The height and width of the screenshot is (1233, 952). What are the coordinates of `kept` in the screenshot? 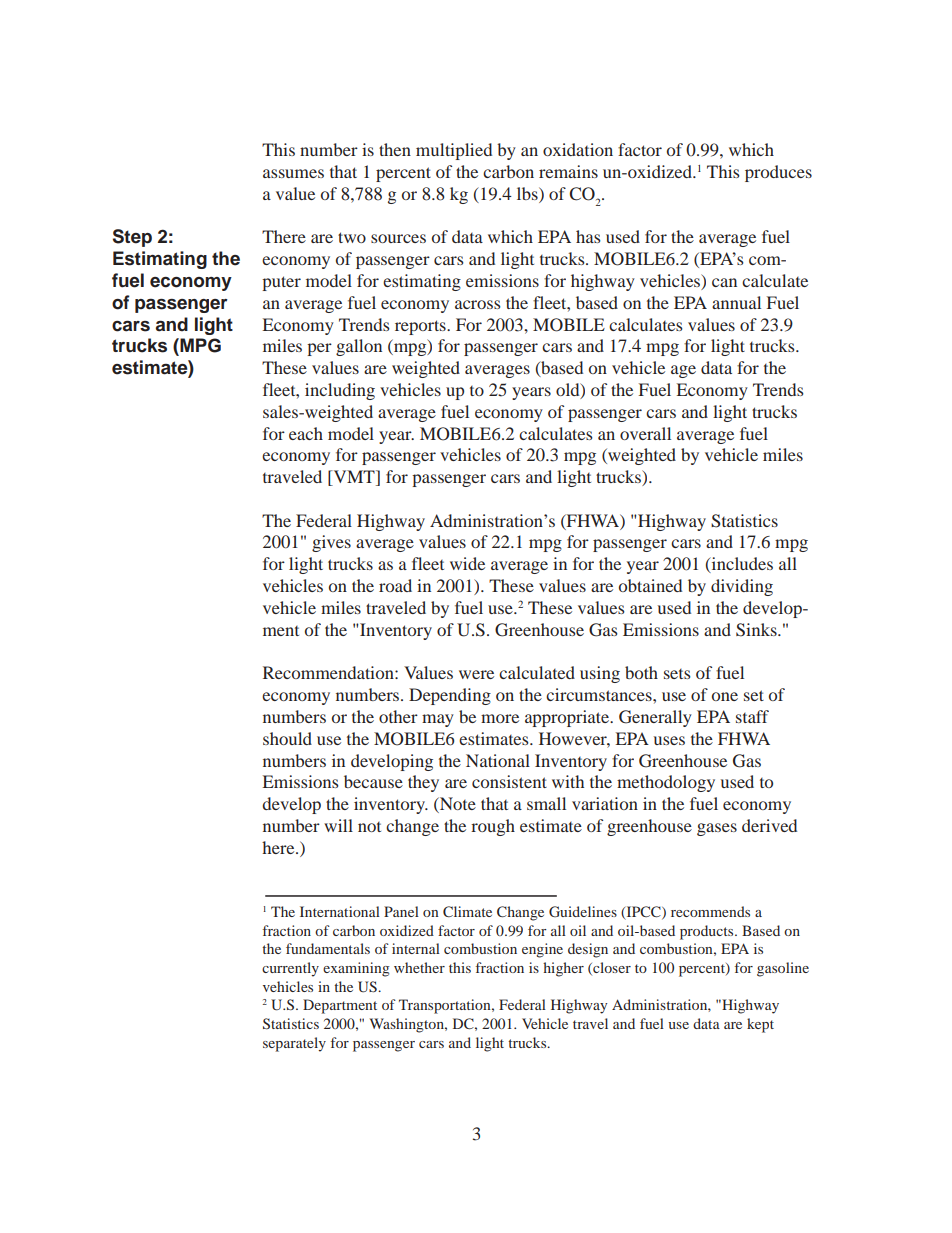 It's located at (760, 1025).
